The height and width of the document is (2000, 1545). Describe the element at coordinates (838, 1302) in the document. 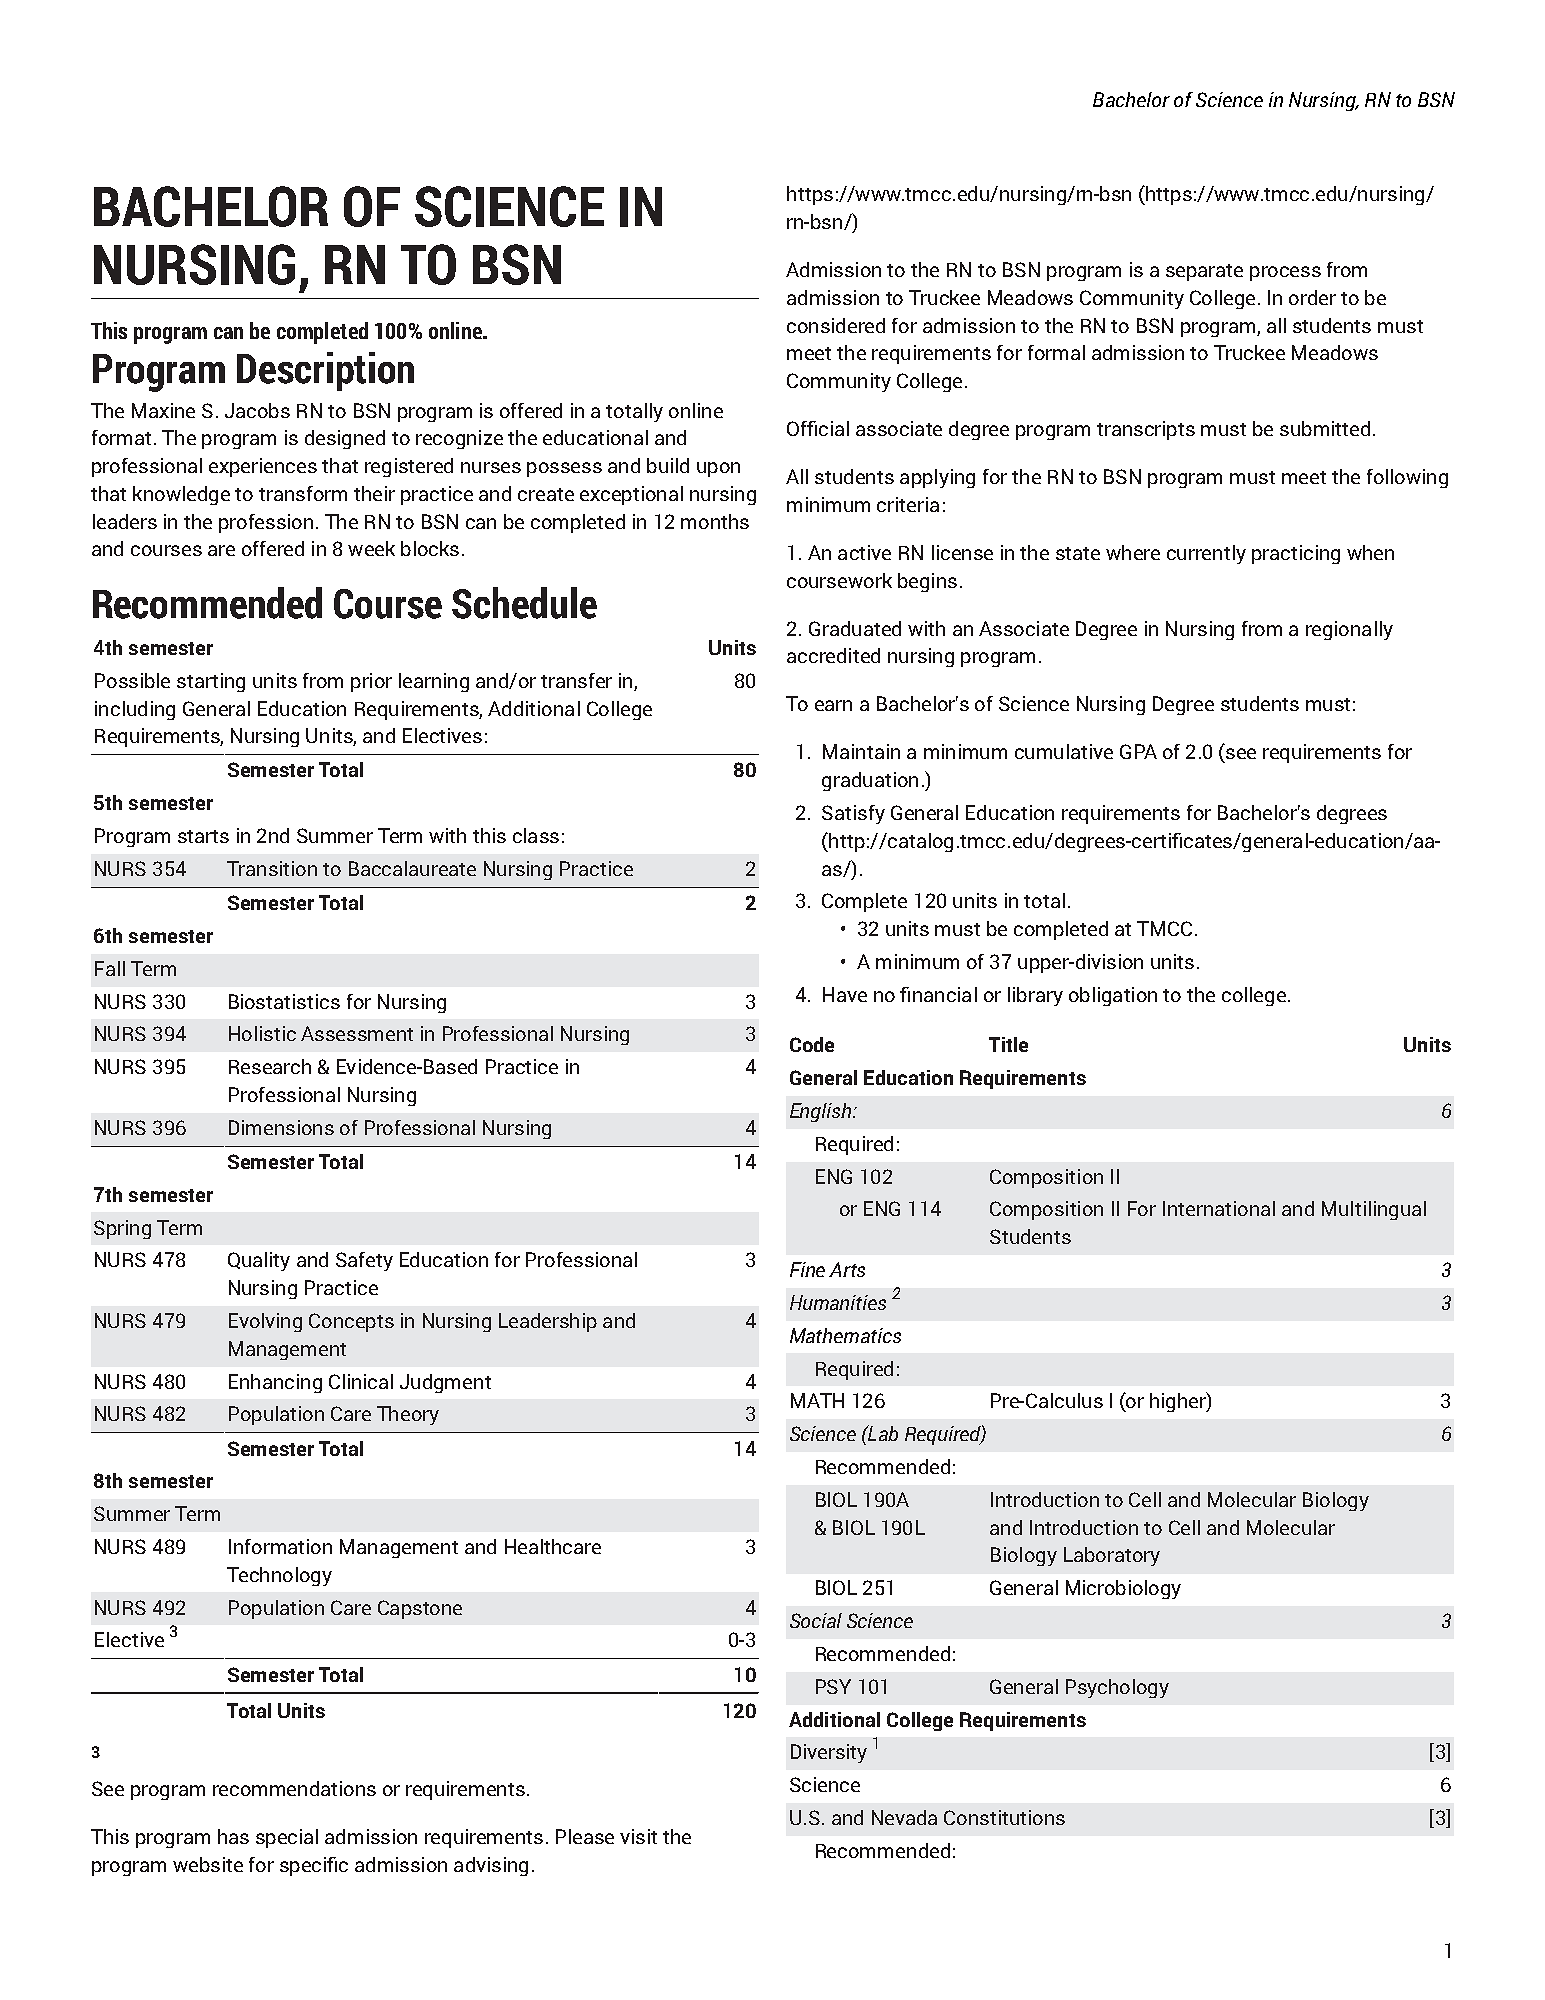

I see `Humanities` at that location.
